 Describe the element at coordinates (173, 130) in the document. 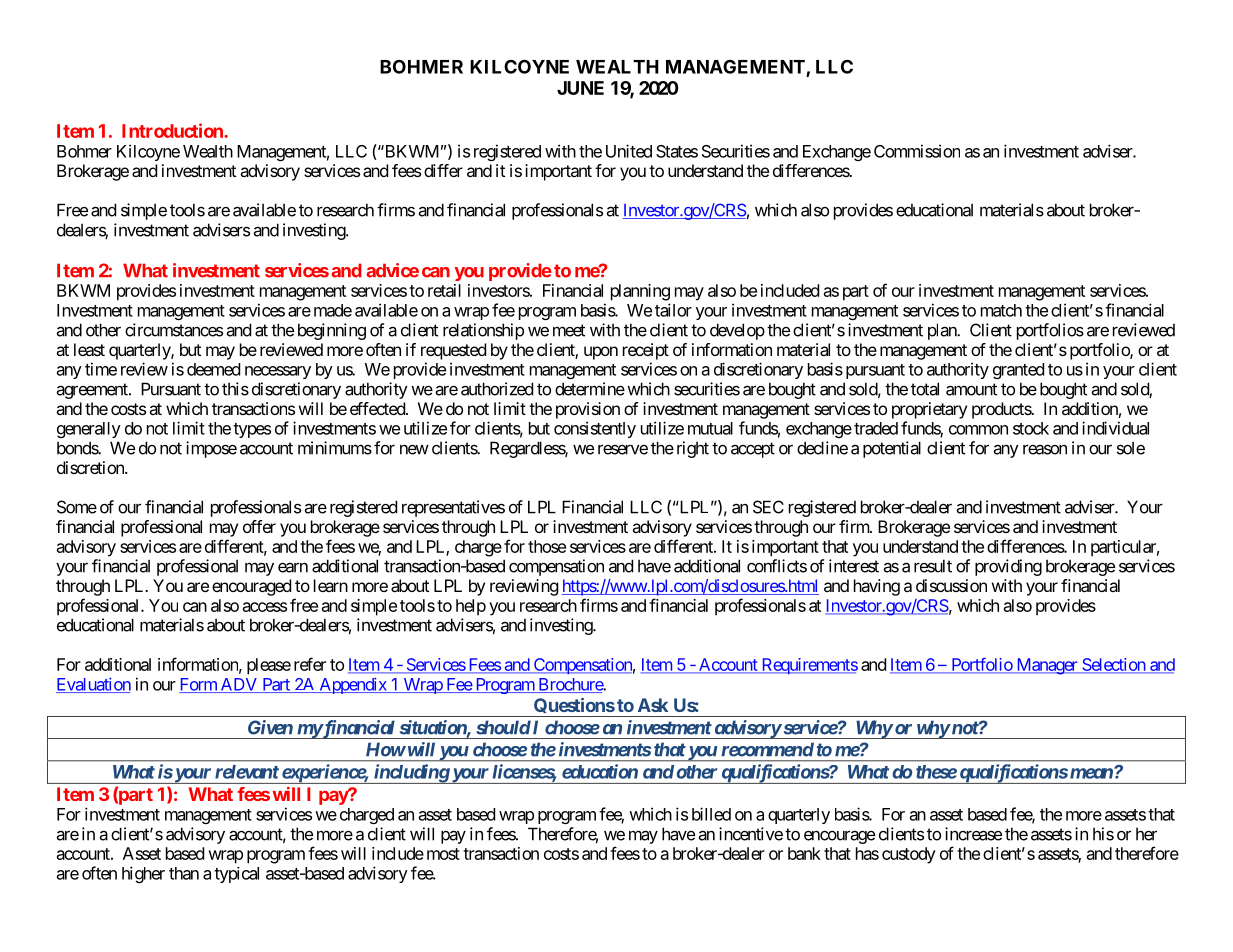

I see `Introduction` at that location.
